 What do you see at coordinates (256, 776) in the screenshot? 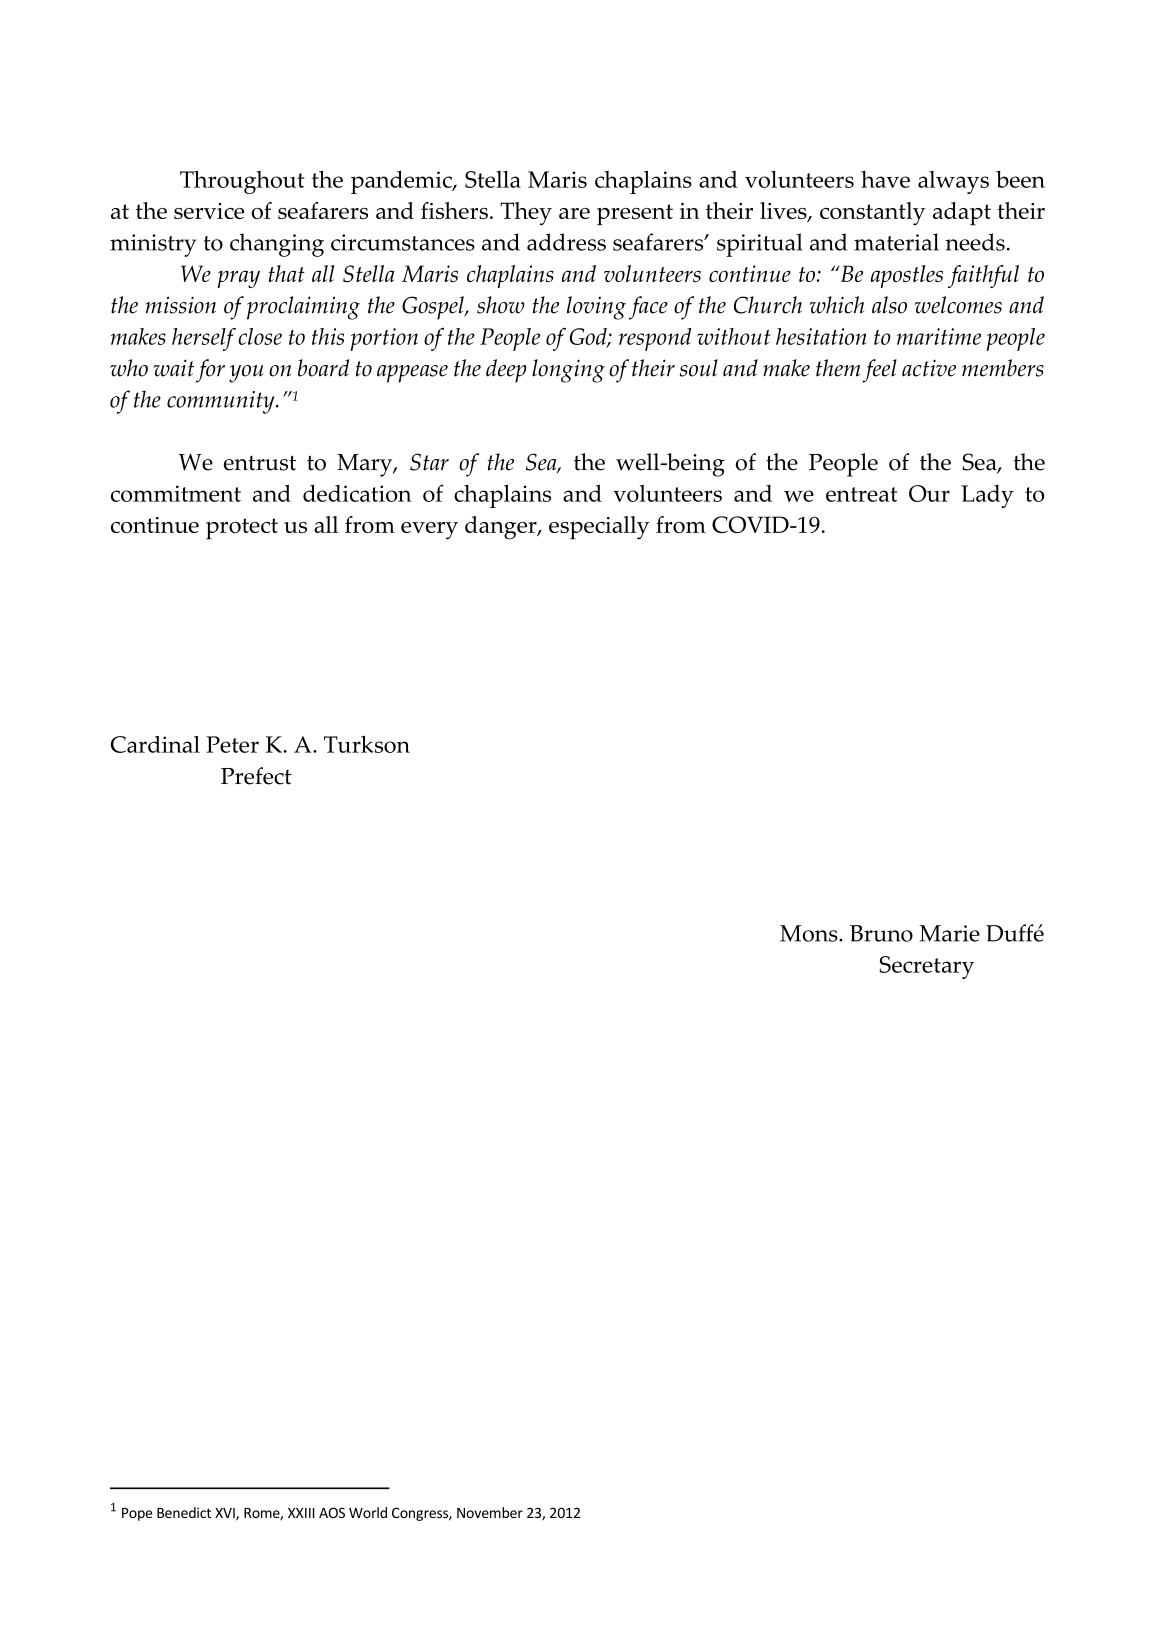
I see `Prefect` at bounding box center [256, 776].
